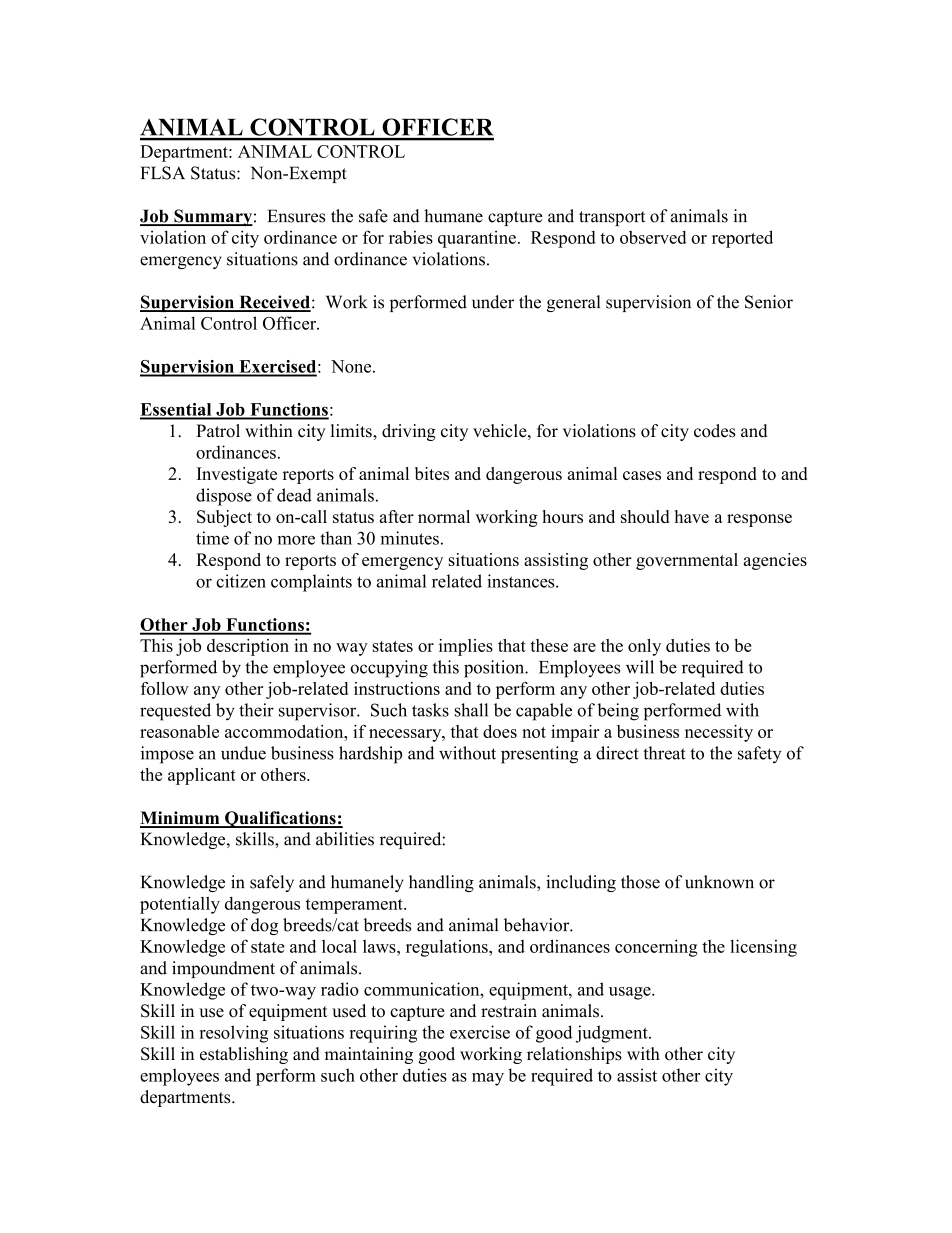 This screenshot has width=952, height=1233. I want to click on Ensures, so click(296, 216).
